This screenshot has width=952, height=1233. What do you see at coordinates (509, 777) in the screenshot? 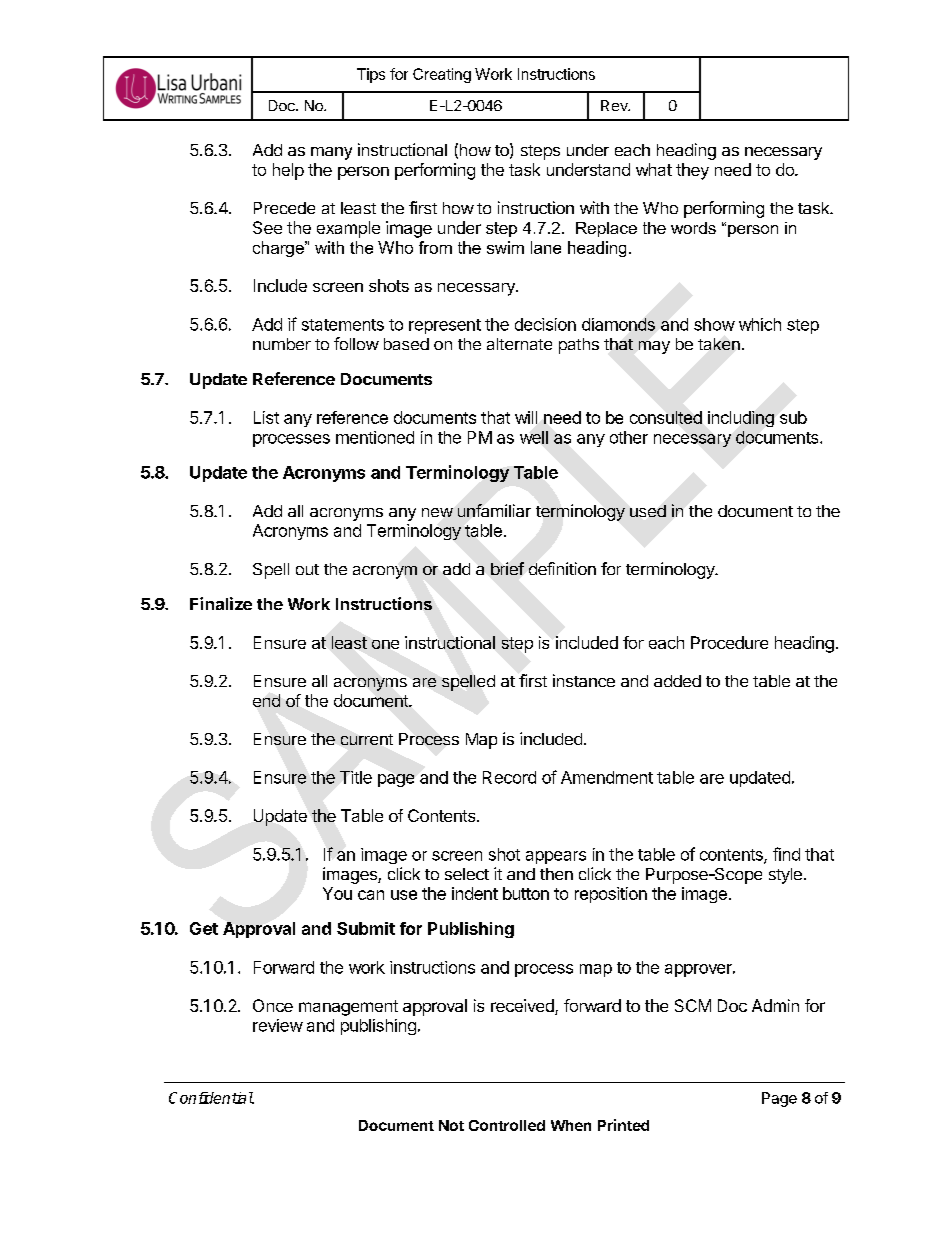
I see `Record` at bounding box center [509, 777].
